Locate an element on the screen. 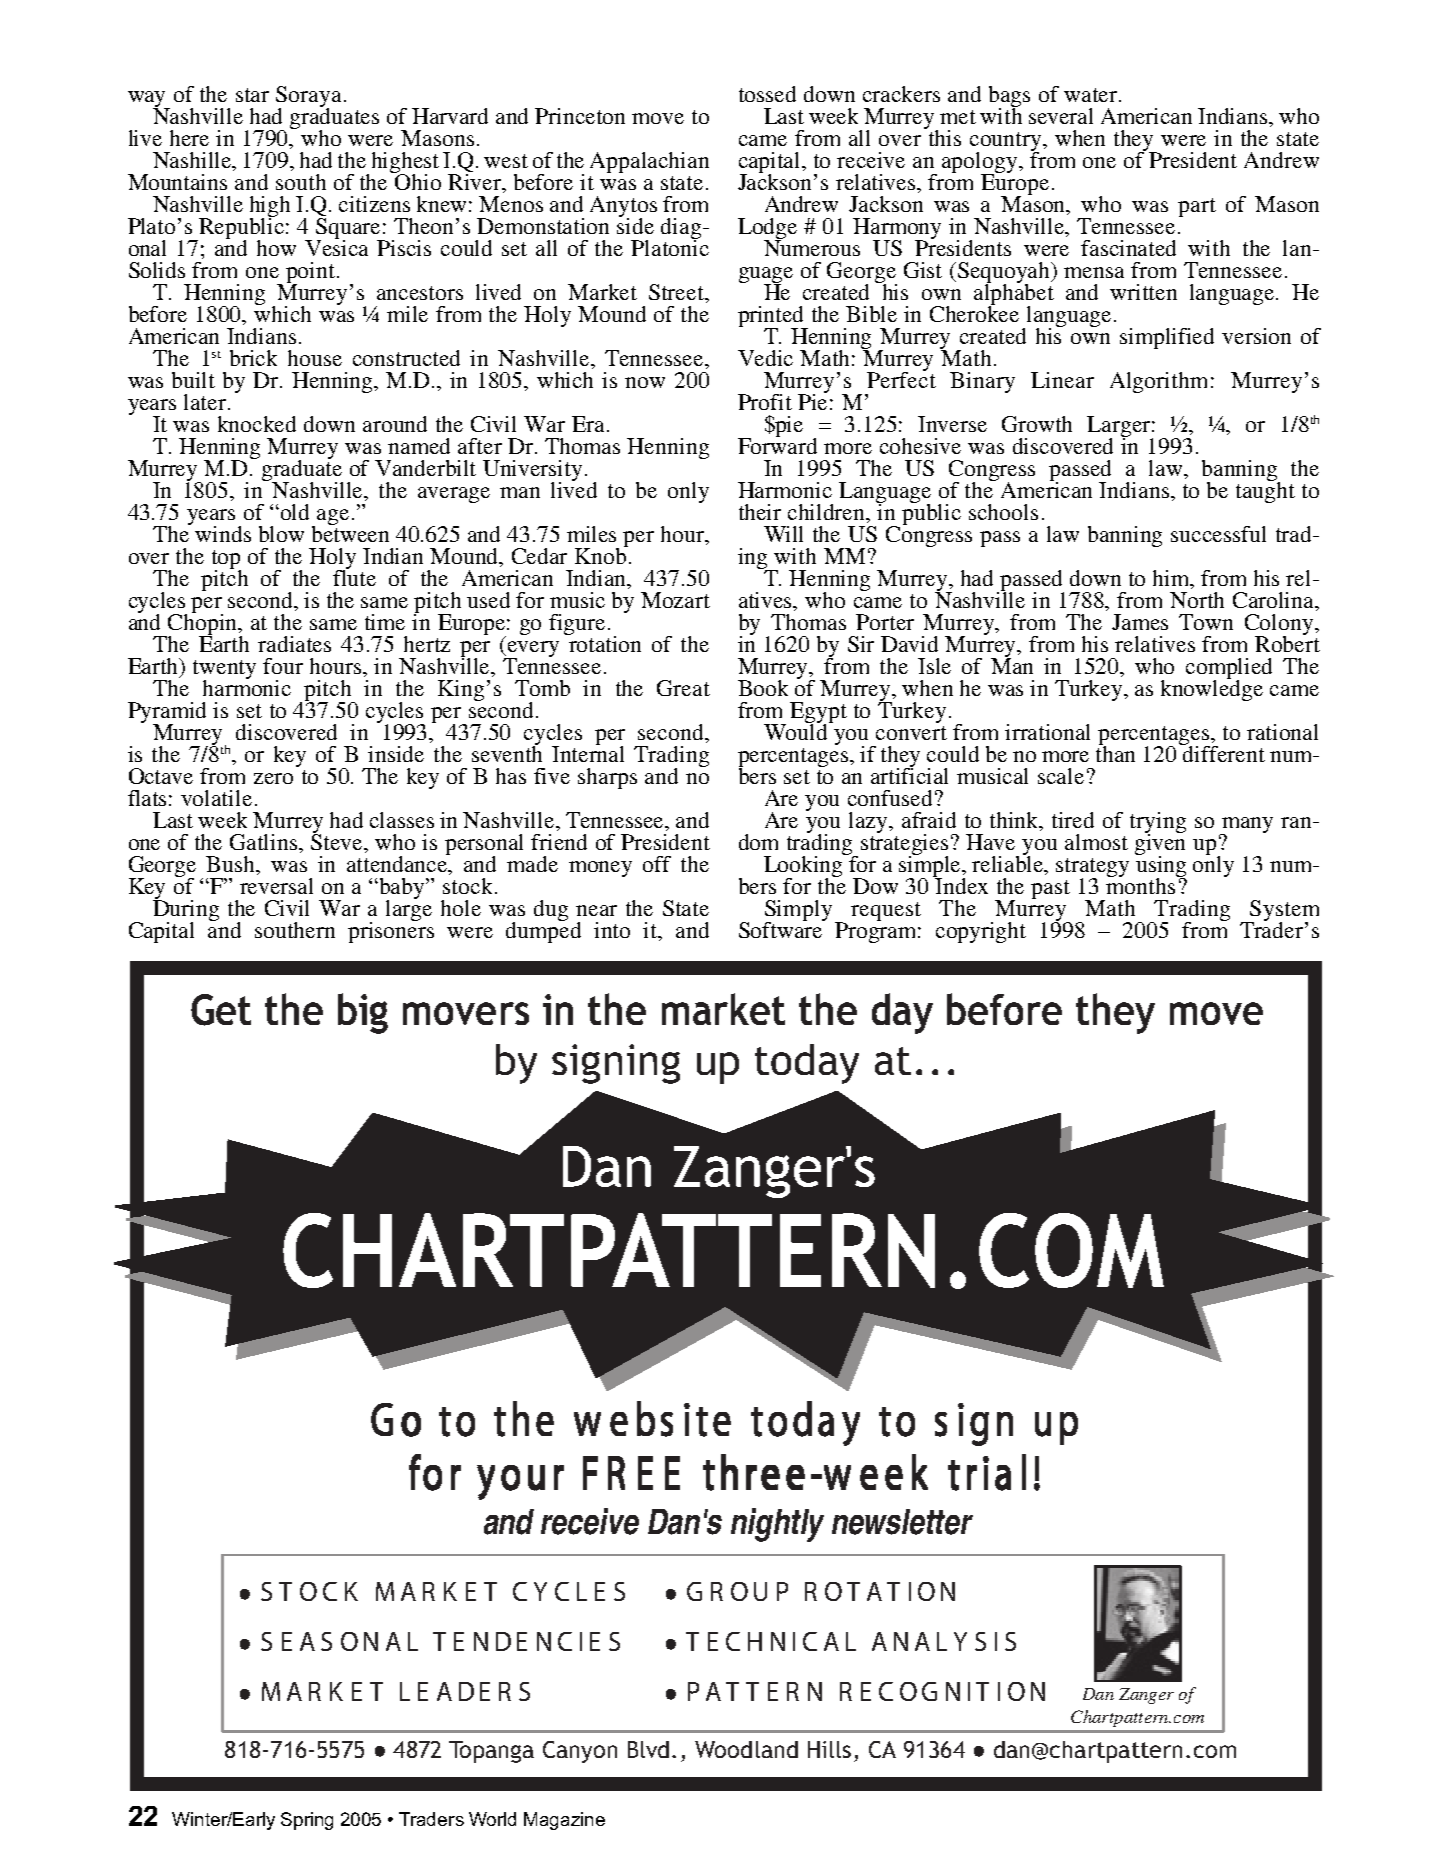 This screenshot has width=1448, height=1874. him is located at coordinates (1172, 578).
